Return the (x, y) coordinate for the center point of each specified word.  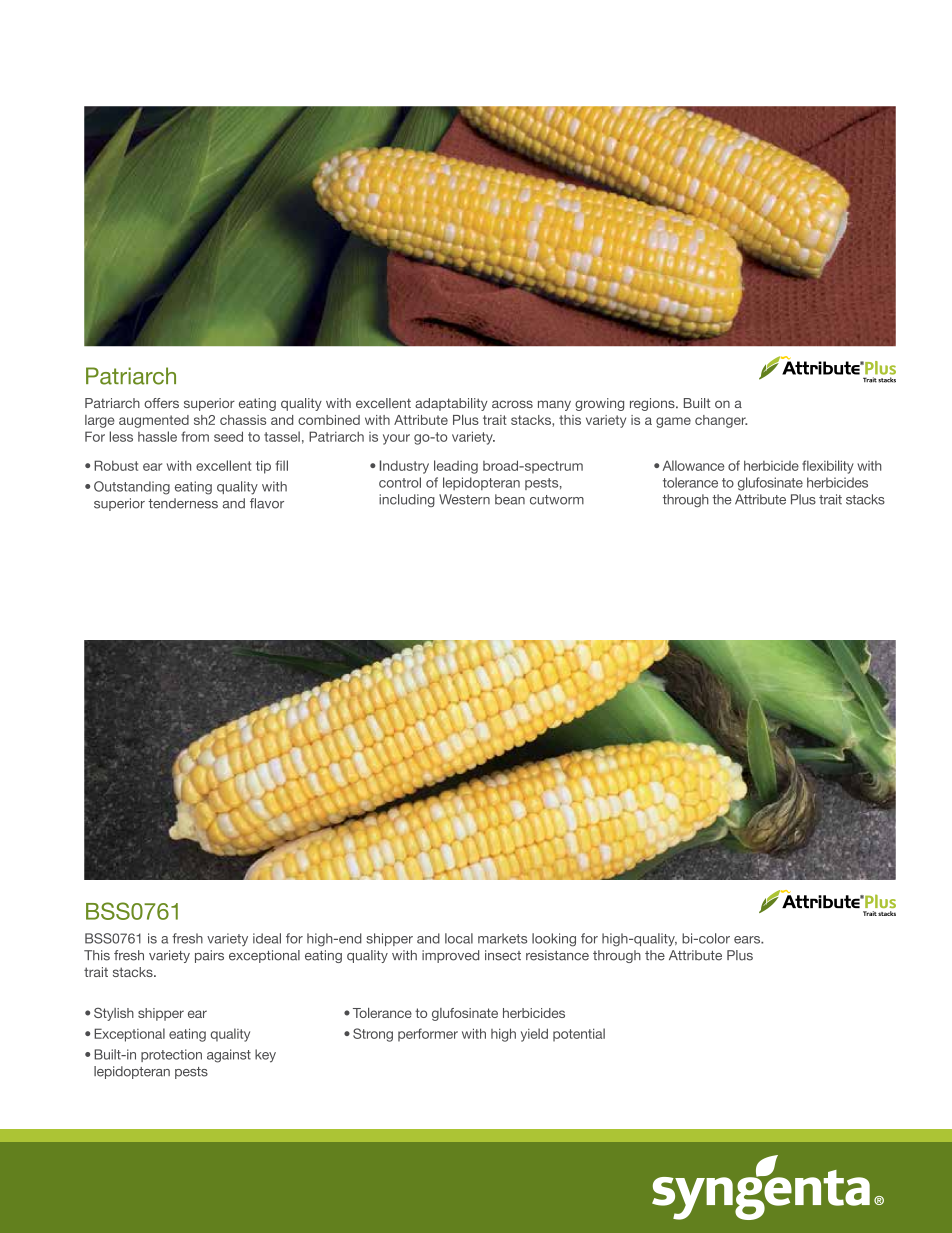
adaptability (451, 404)
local (459, 938)
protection (171, 1055)
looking (554, 940)
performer (428, 1035)
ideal (267, 938)
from (195, 436)
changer (721, 421)
